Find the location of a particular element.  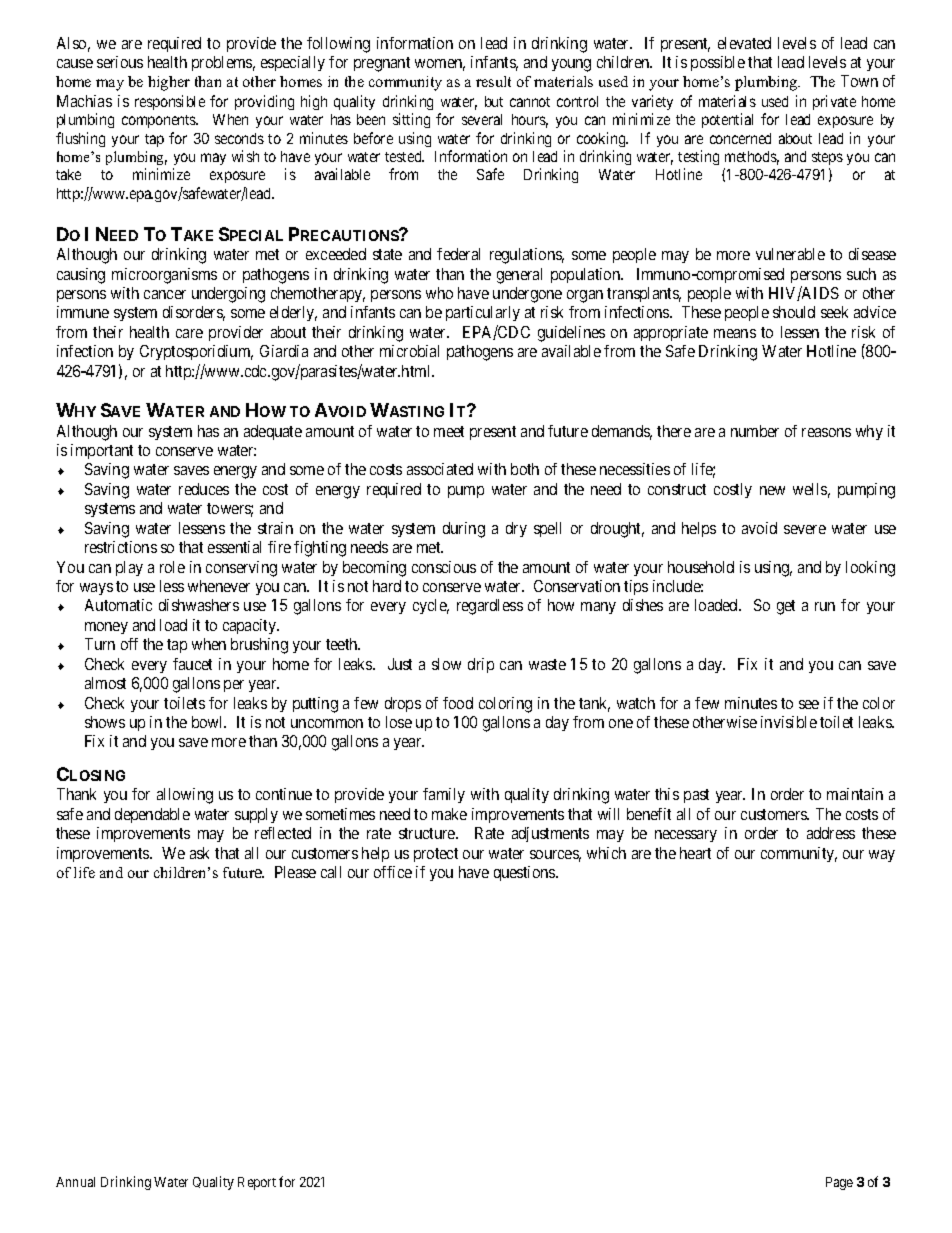

responsible is located at coordinates (170, 102).
